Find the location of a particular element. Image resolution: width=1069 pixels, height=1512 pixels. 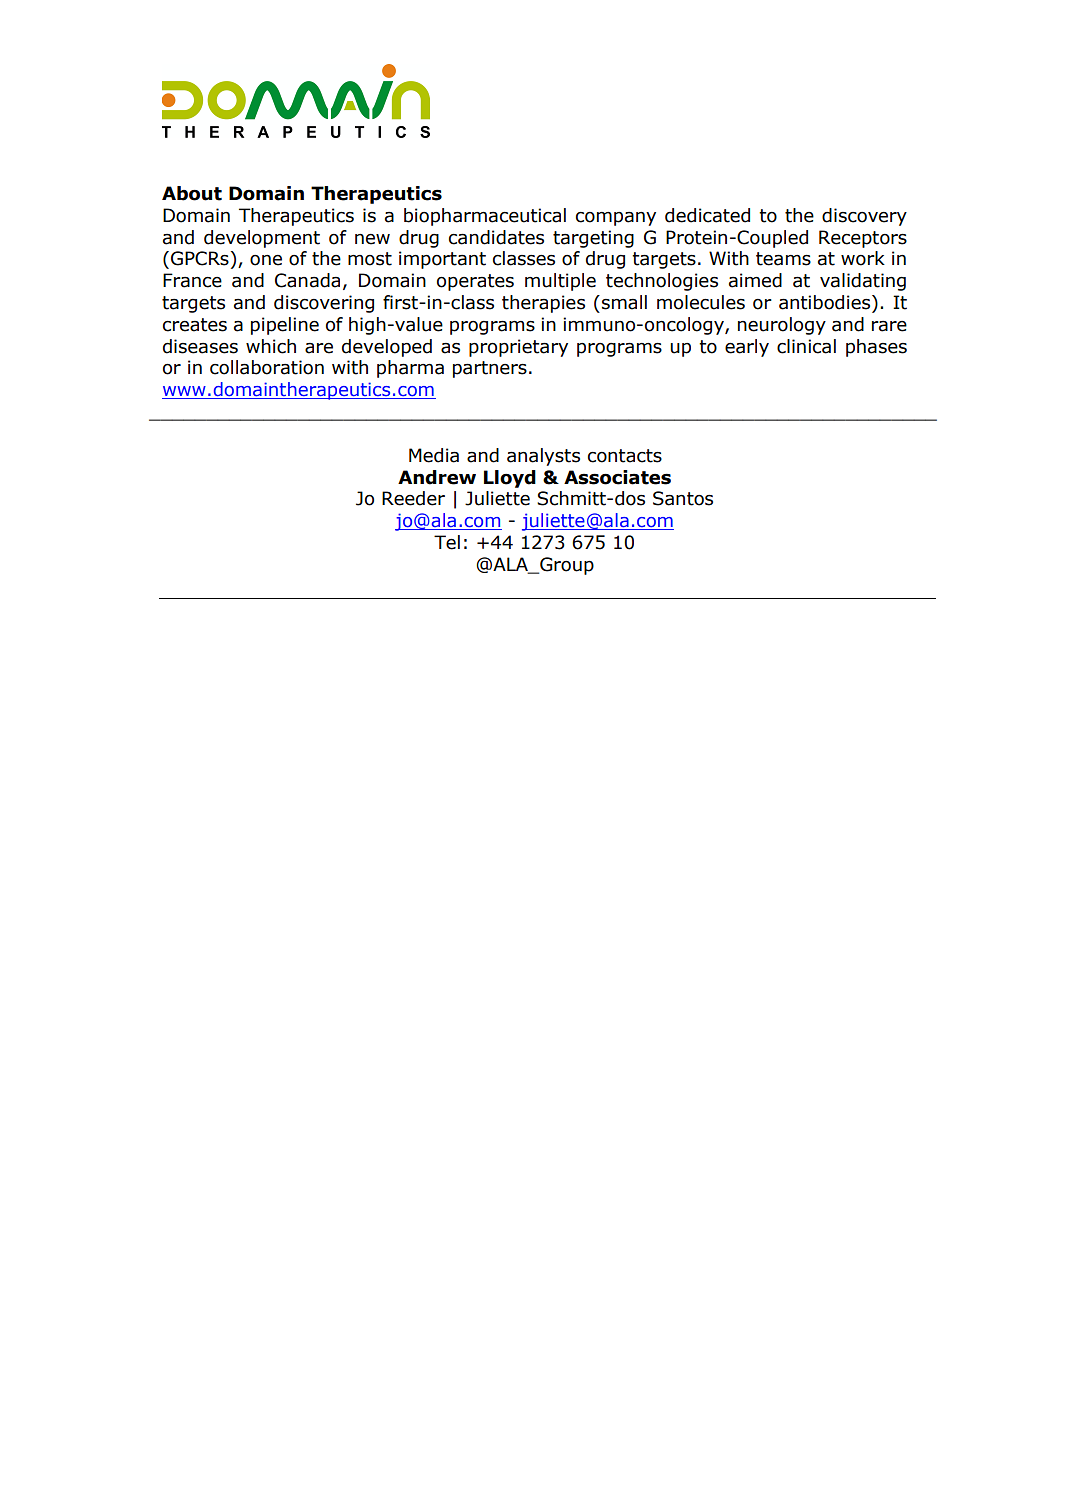

company is located at coordinates (616, 219).
